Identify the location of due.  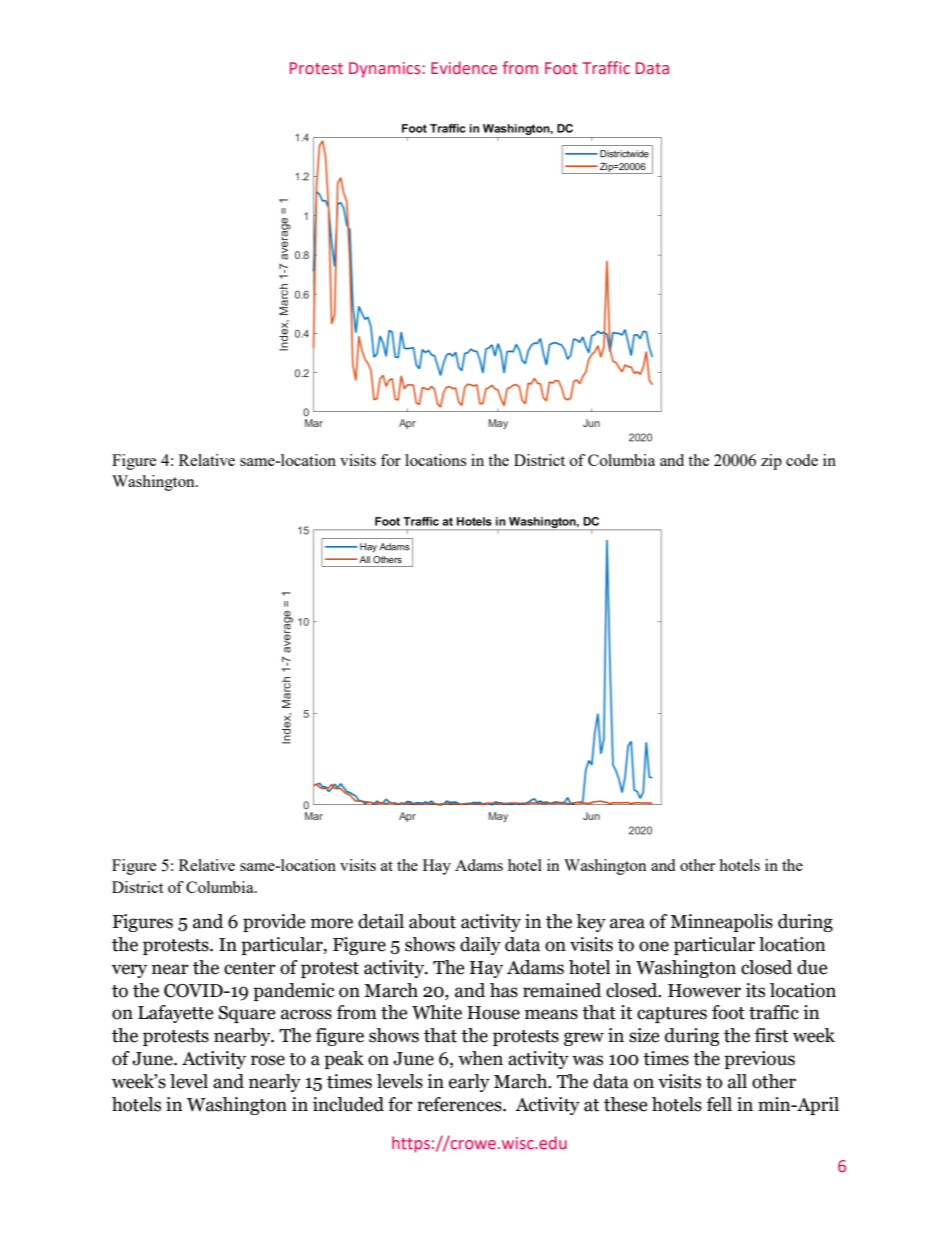
(812, 967).
